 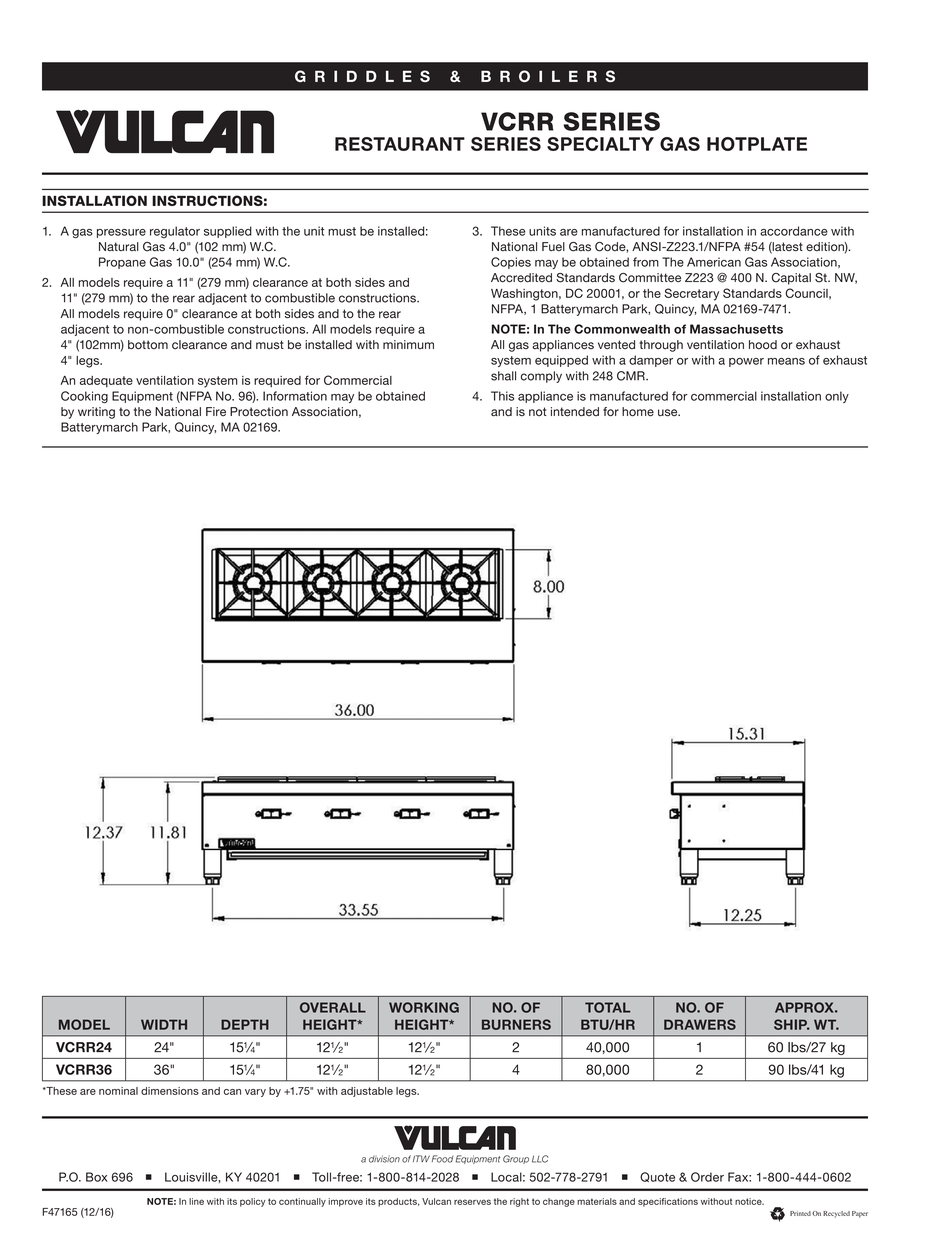 What do you see at coordinates (400, 144) in the screenshot?
I see `RESTAURANT` at bounding box center [400, 144].
